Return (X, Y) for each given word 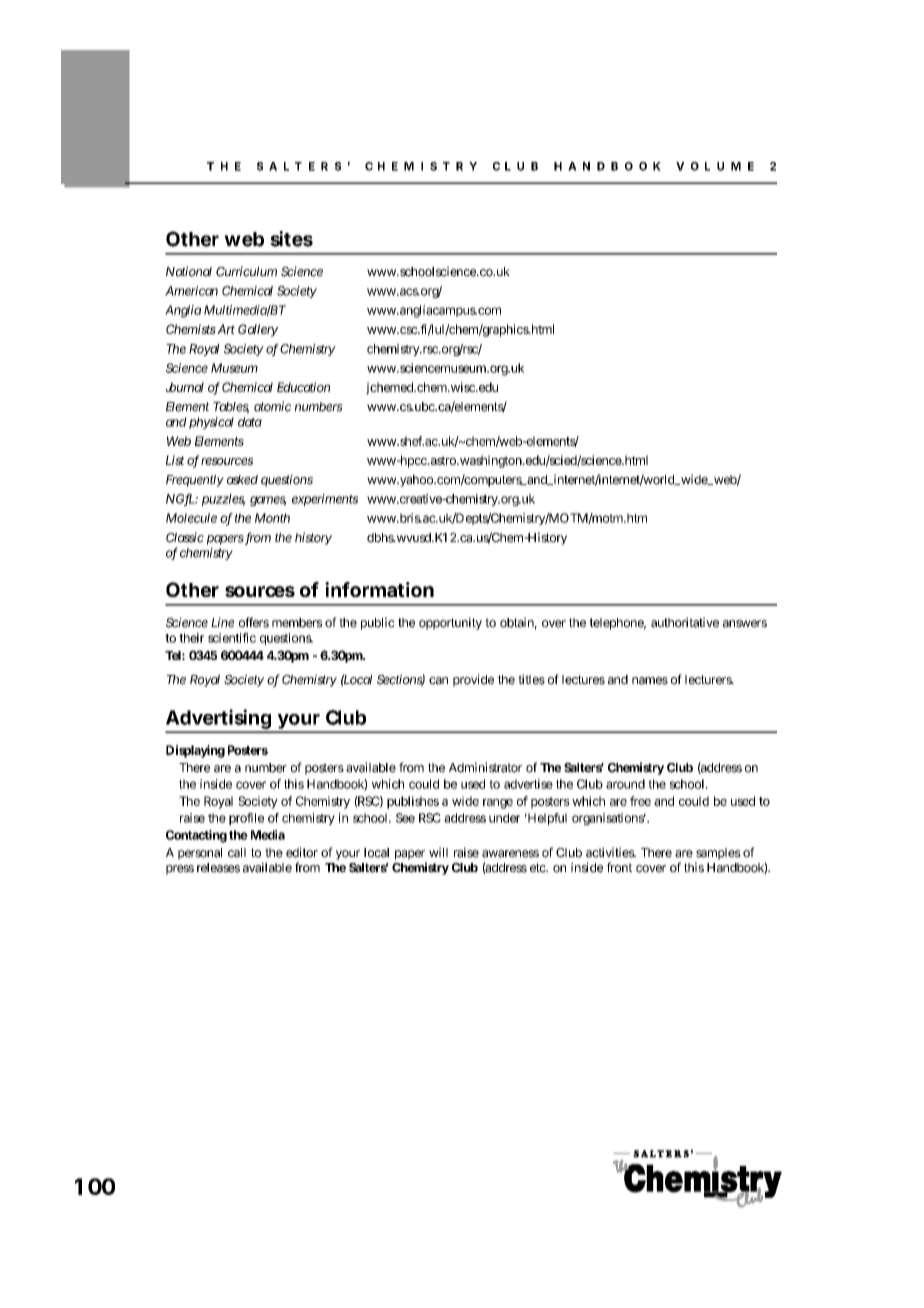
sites (291, 239)
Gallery (258, 330)
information (379, 589)
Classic (185, 537)
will (438, 852)
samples (718, 854)
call (237, 853)
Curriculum (246, 271)
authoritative (685, 622)
